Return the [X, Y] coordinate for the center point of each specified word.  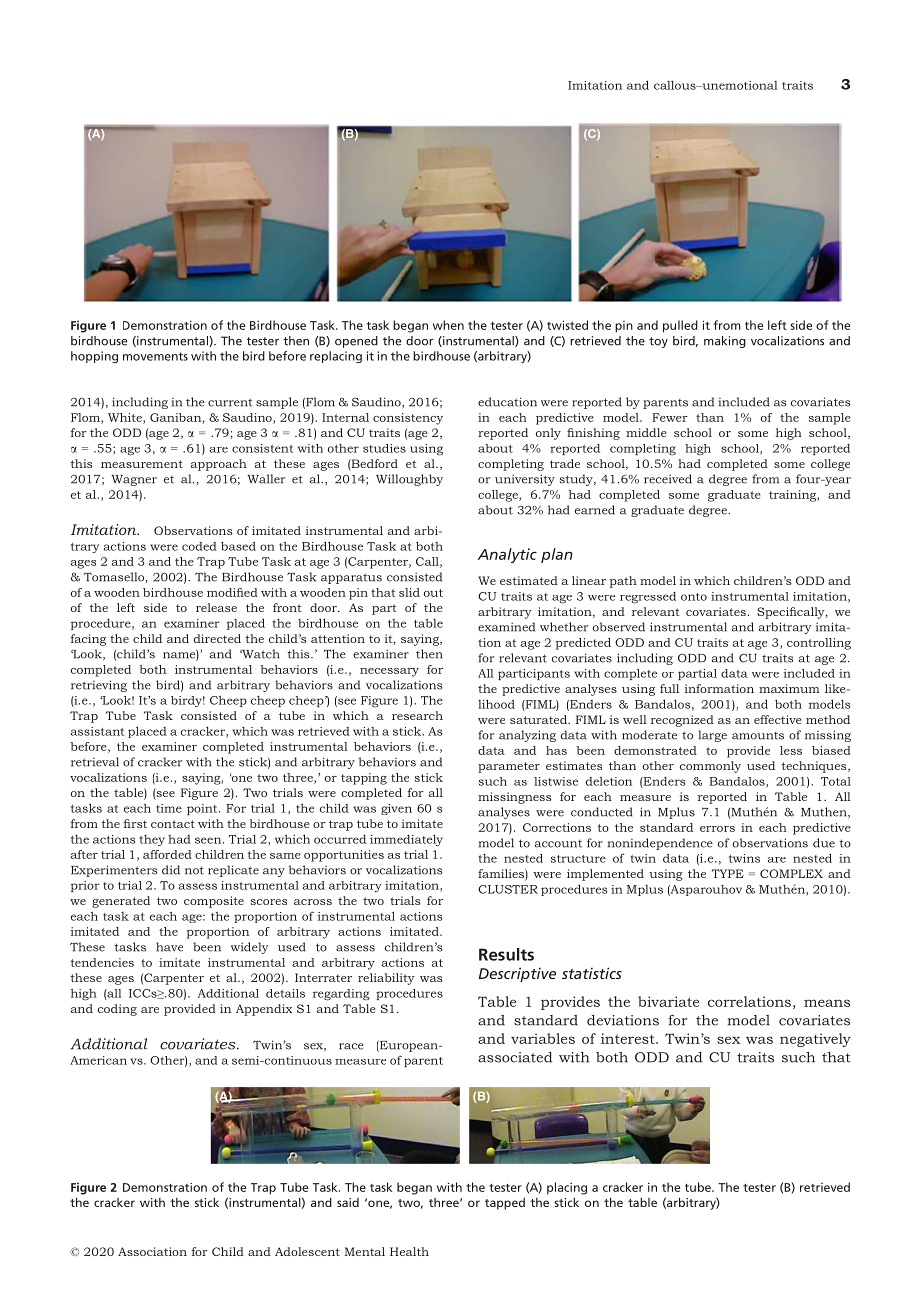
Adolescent [307, 1251]
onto [694, 597]
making [725, 342]
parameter [509, 767]
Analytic [507, 555]
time [169, 808]
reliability [386, 979]
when [448, 325]
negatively [815, 1040]
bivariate [668, 1001]
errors [717, 829]
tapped [505, 1204]
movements [155, 356]
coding [117, 1010]
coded [199, 546]
